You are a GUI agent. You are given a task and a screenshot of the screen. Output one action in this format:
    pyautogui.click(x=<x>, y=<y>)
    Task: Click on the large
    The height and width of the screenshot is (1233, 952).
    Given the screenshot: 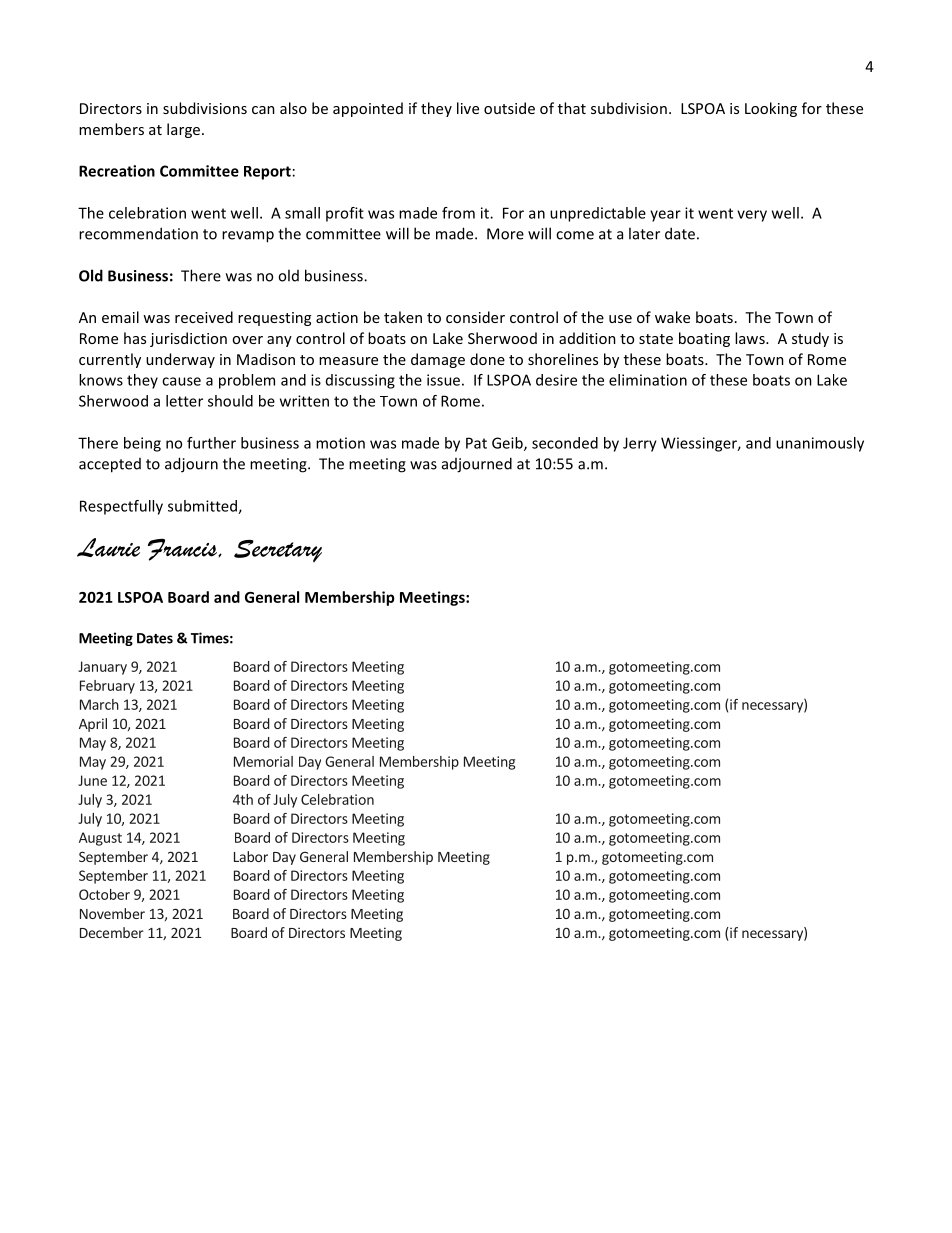 What is the action you would take?
    pyautogui.click(x=183, y=130)
